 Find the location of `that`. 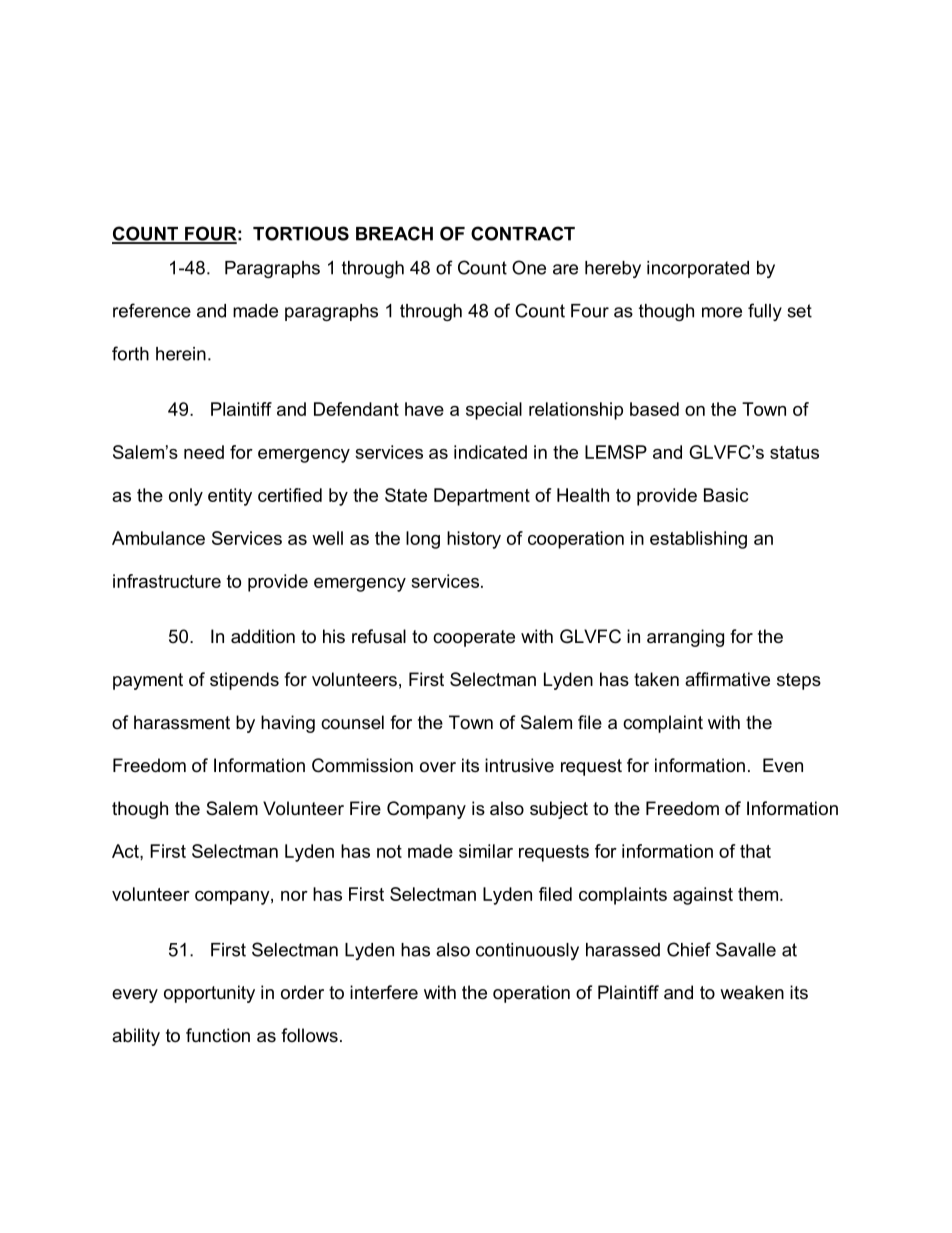

that is located at coordinates (755, 851).
